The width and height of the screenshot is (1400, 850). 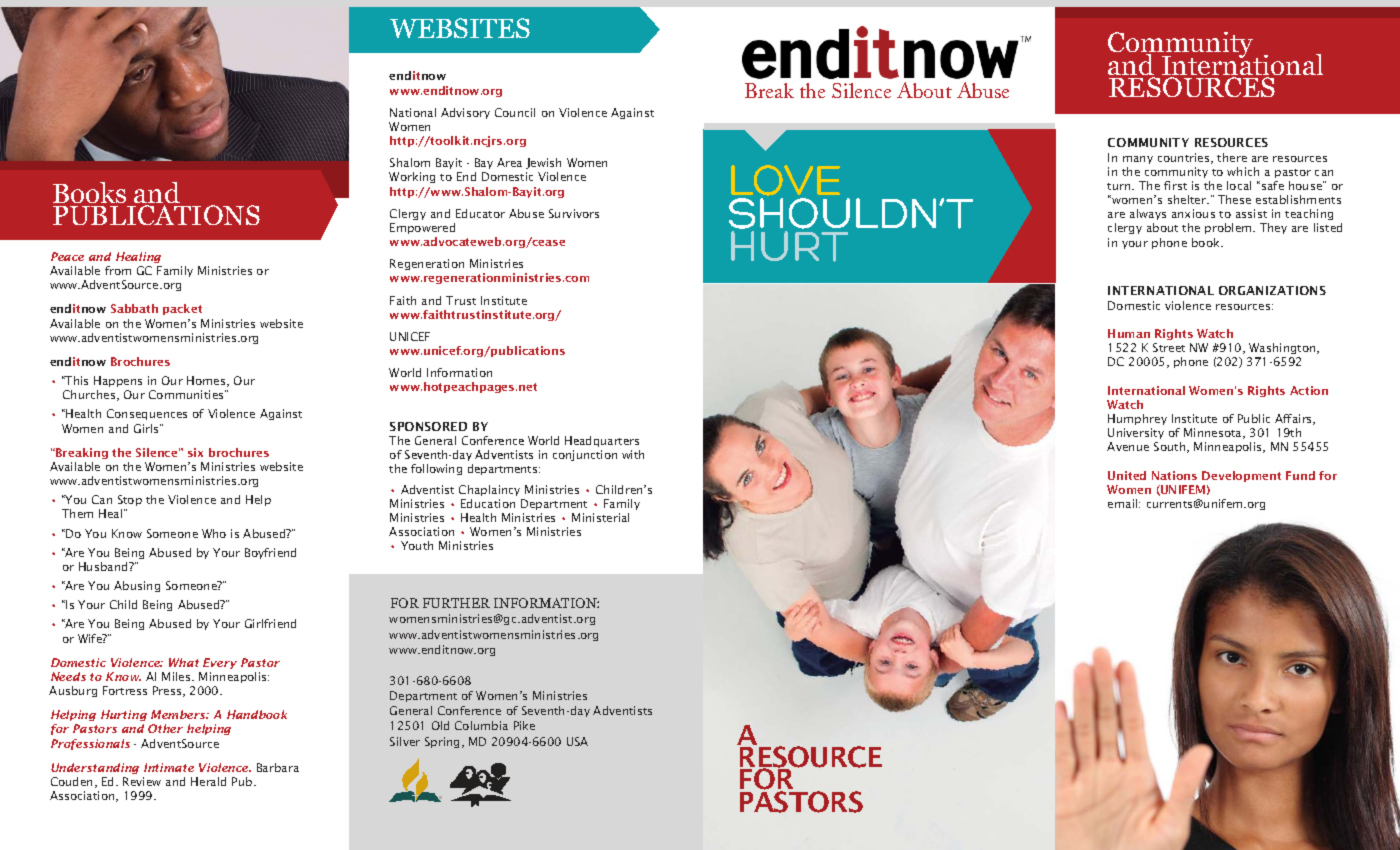 I want to click on Girlfriend, so click(x=270, y=623).
